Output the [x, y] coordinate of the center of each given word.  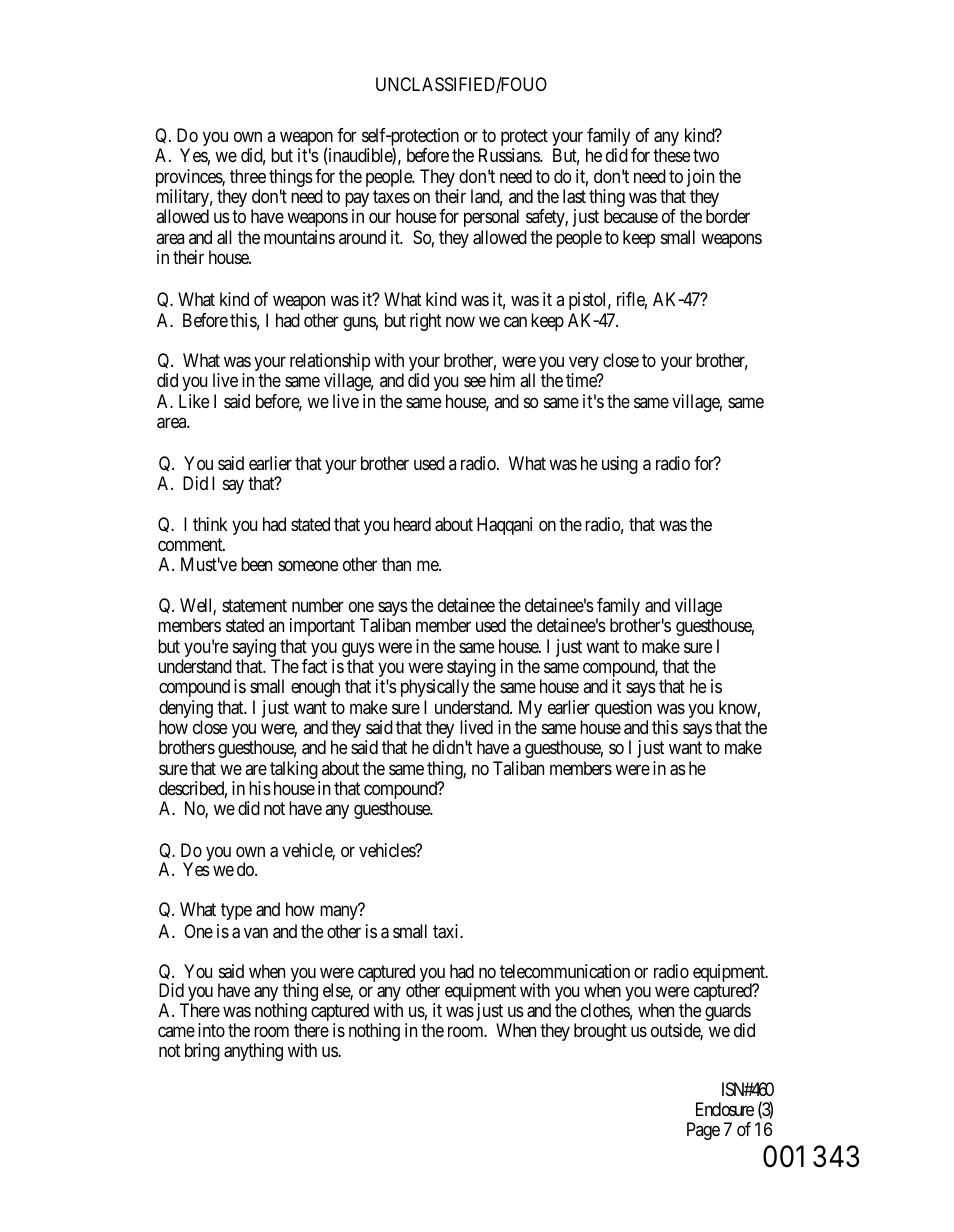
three [248, 176]
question [623, 710]
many [340, 912]
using [620, 465]
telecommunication [565, 971]
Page [703, 1131]
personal [491, 218]
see [475, 382]
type [236, 911]
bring [202, 1052]
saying [254, 649]
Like [194, 401]
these [671, 155]
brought [600, 1032]
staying [471, 669]
